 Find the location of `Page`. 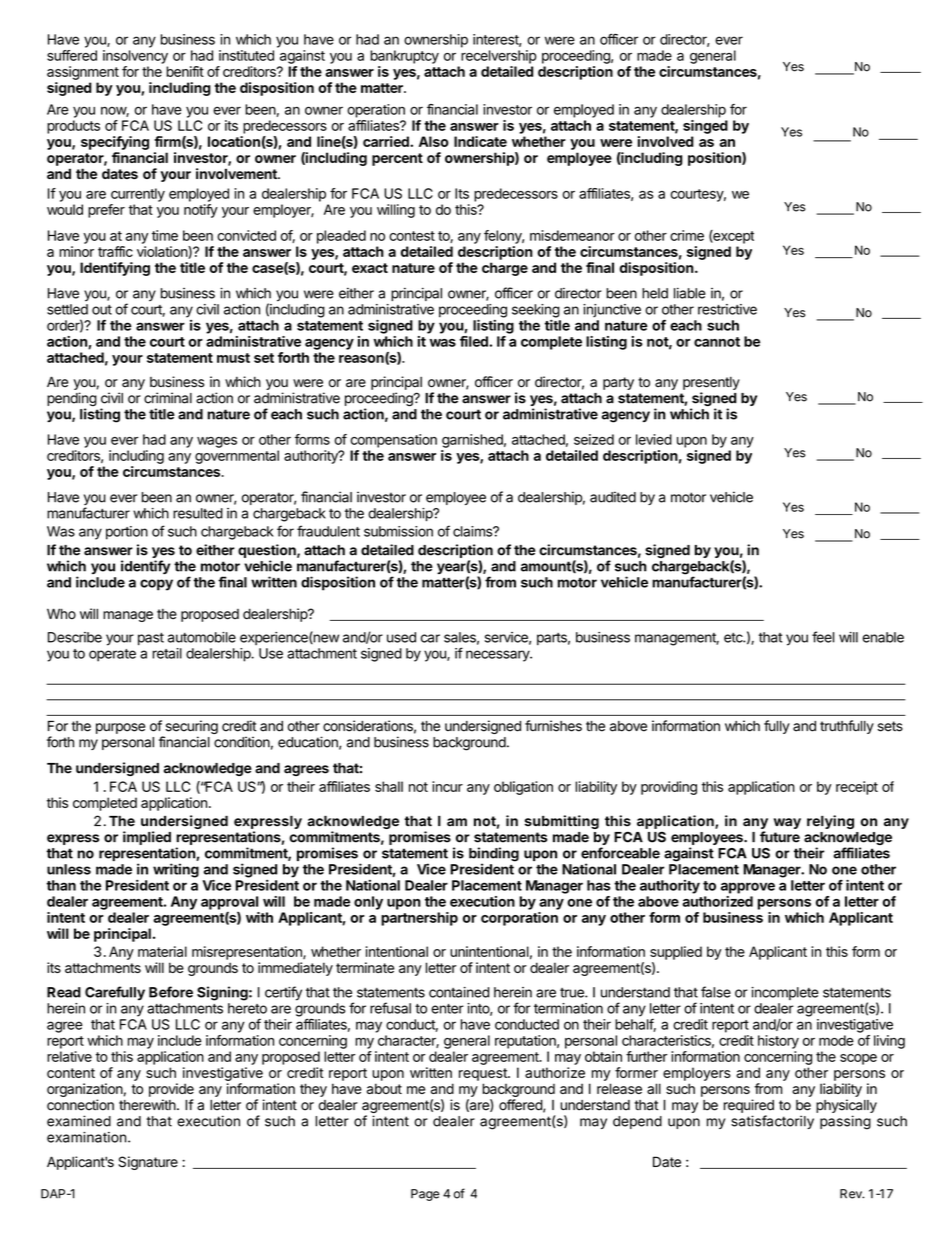

Page is located at coordinates (425, 1195).
